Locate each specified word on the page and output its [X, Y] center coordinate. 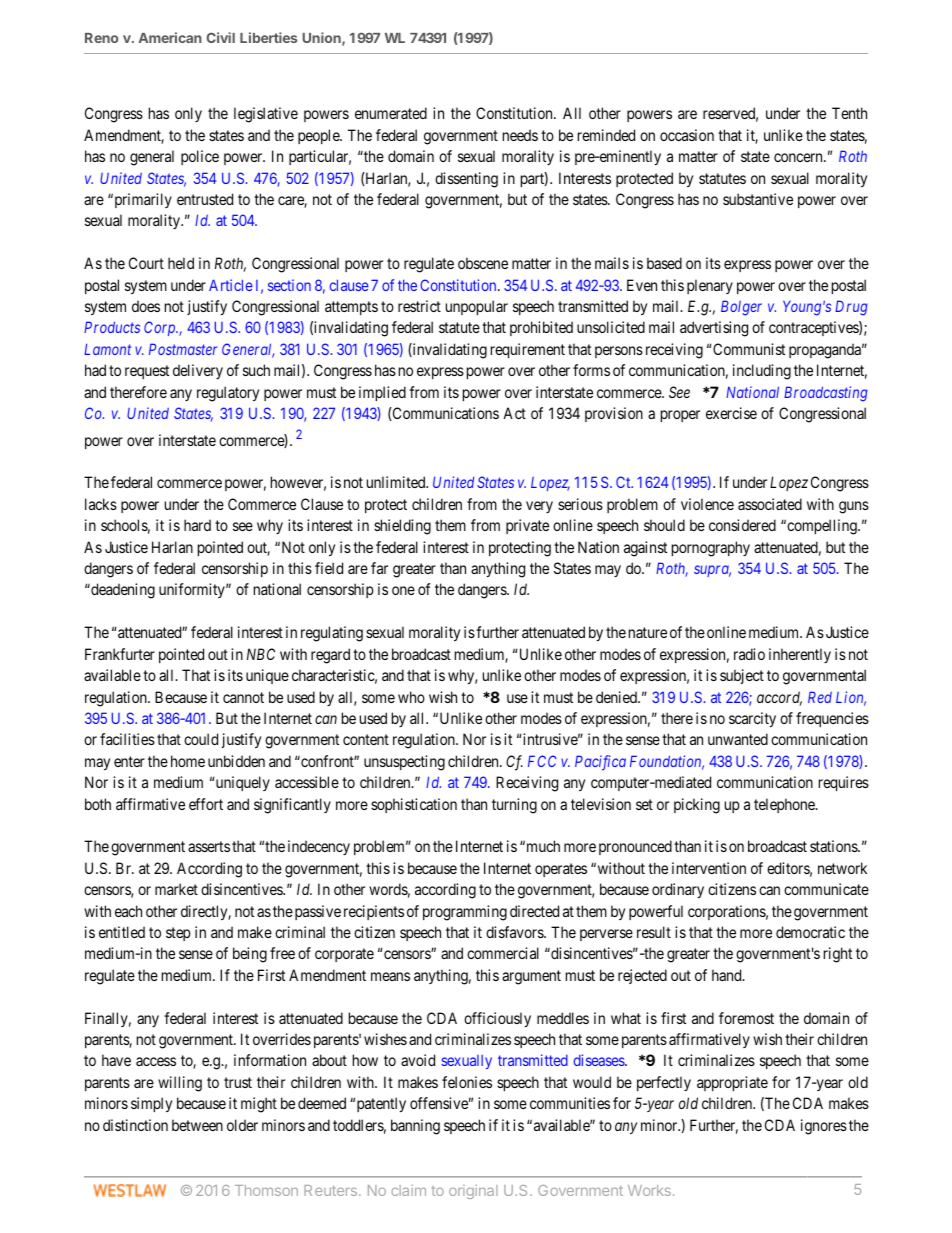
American [170, 37]
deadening [122, 591]
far [379, 568]
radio [749, 654]
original [473, 1192]
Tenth [849, 113]
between [197, 1125]
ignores [824, 1127]
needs [520, 135]
